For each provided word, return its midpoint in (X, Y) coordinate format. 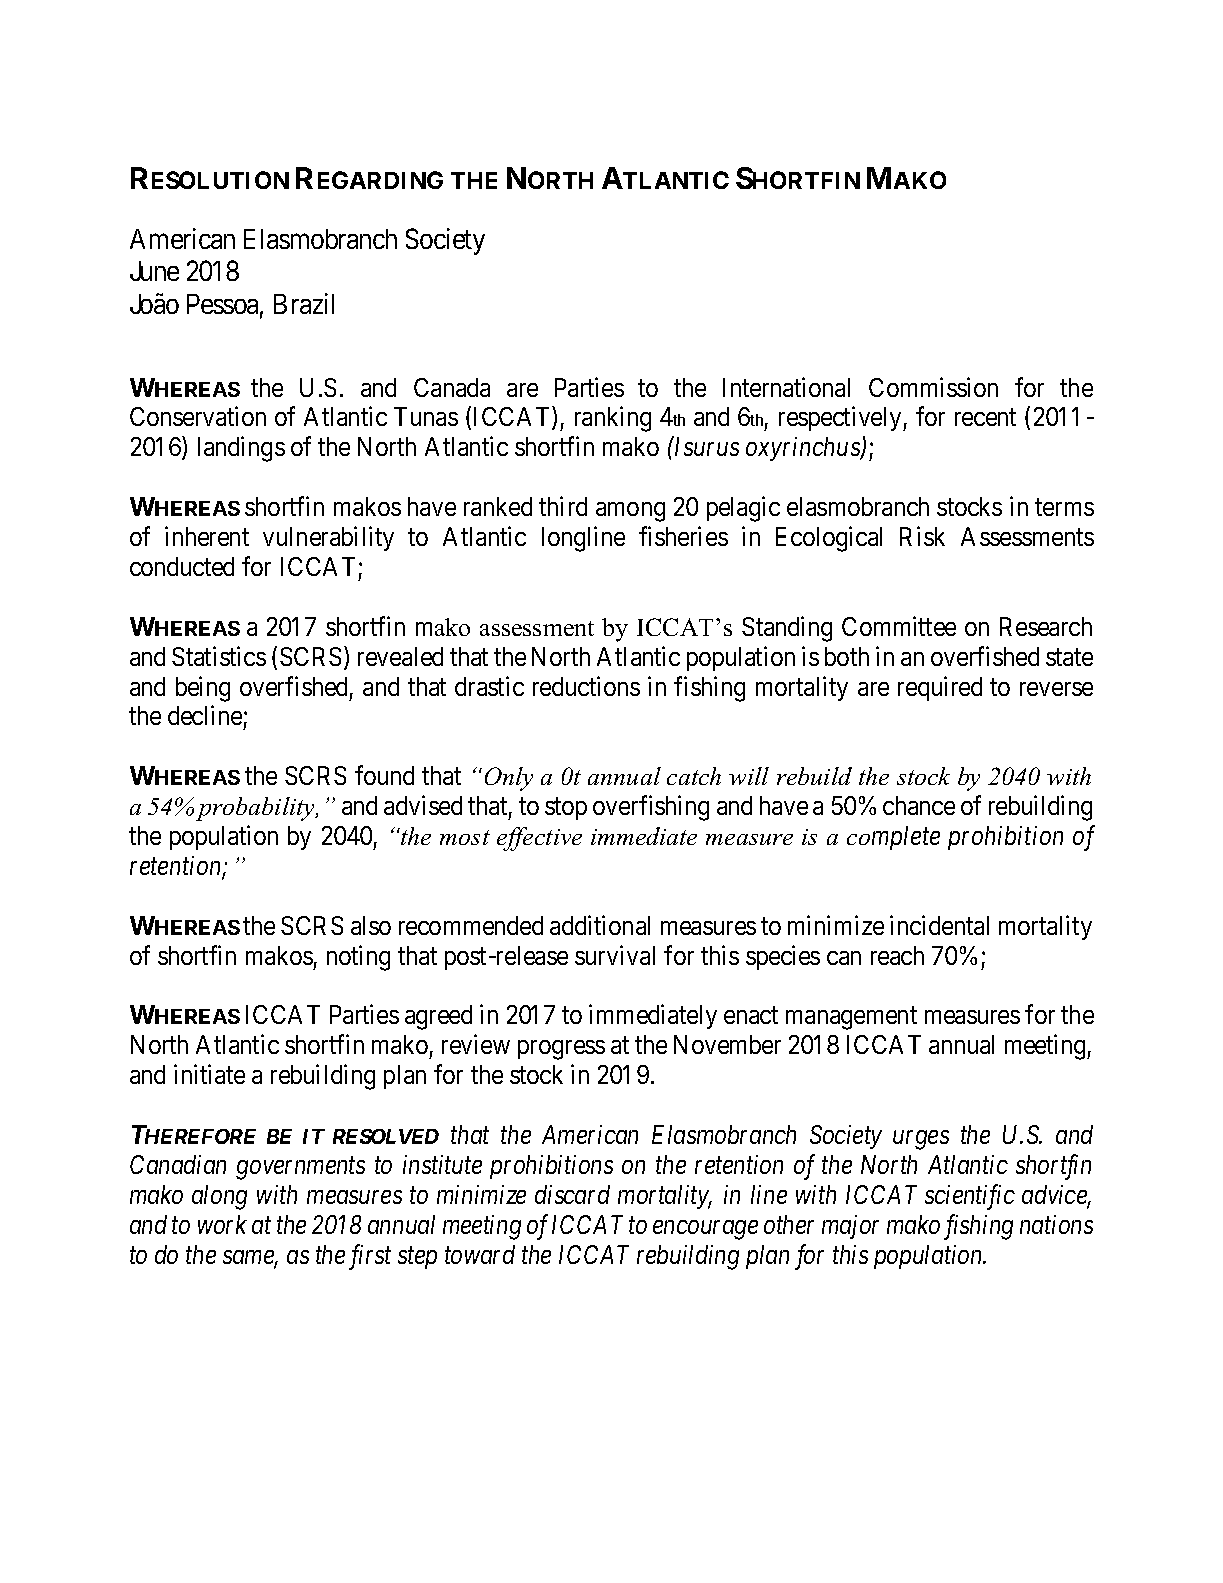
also (371, 925)
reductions (586, 686)
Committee (899, 626)
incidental (939, 925)
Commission (933, 387)
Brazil (304, 303)
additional (600, 925)
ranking (613, 419)
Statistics (219, 656)
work (222, 1224)
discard (572, 1194)
